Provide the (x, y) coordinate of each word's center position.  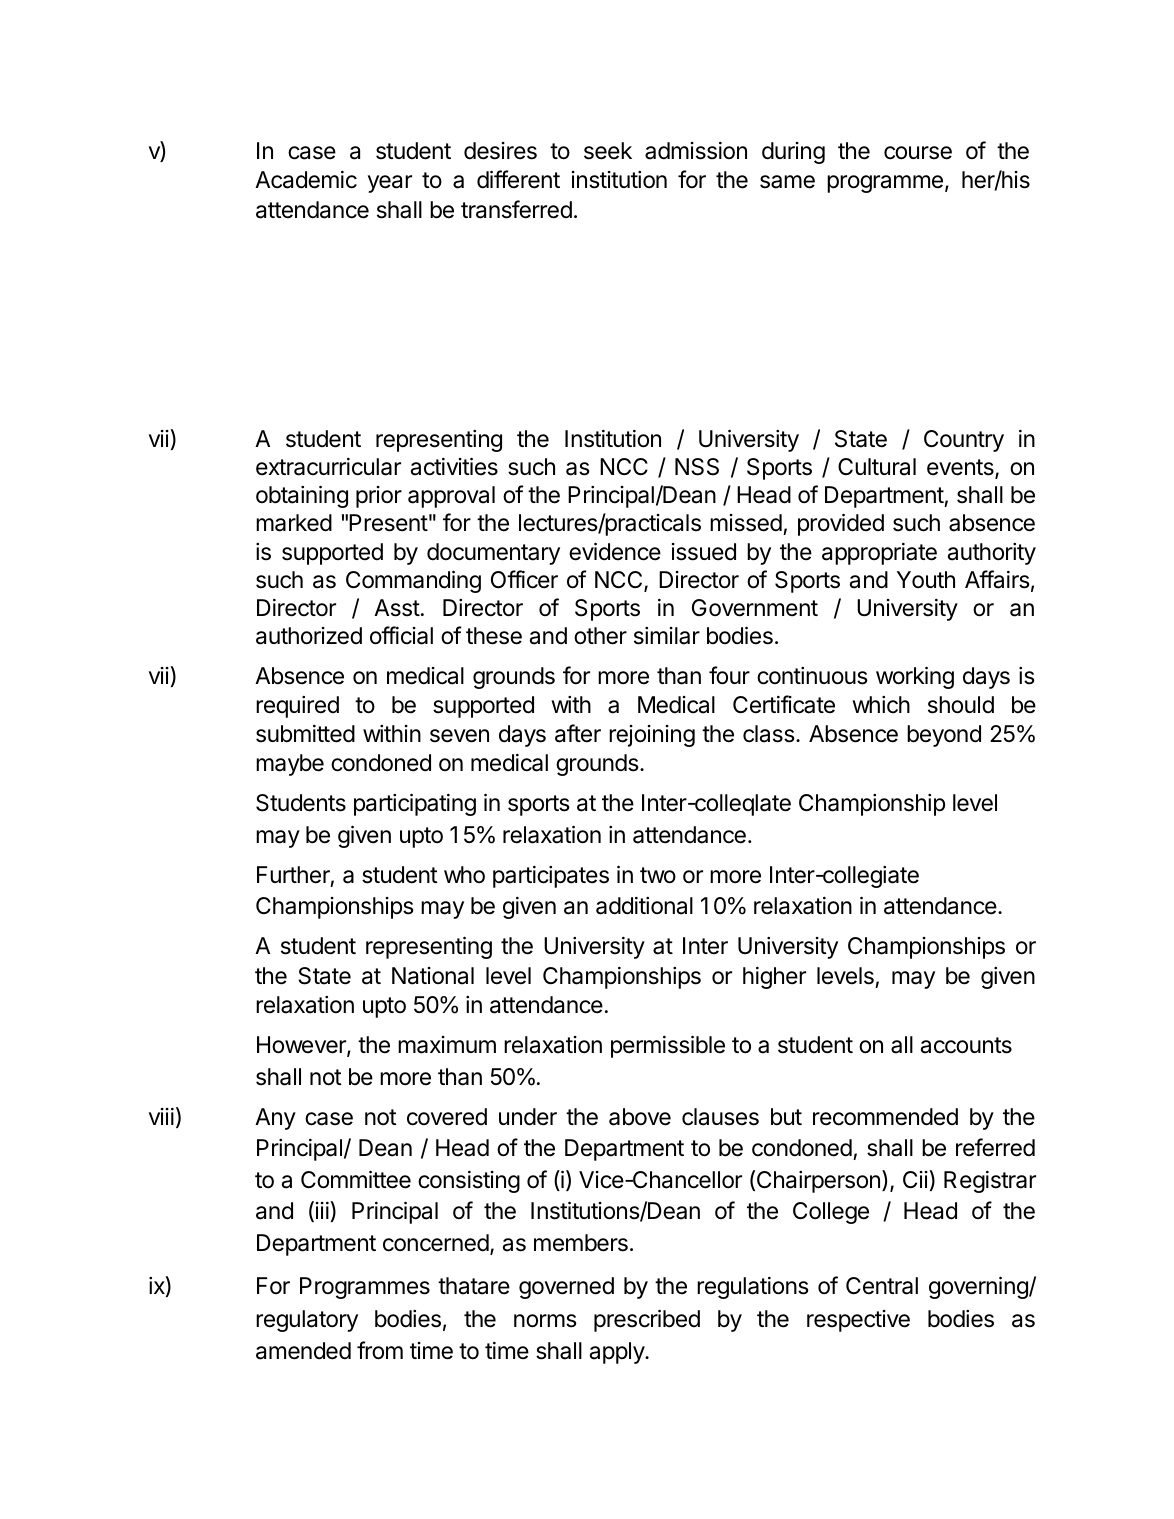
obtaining (302, 496)
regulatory (307, 1321)
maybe (290, 765)
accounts (966, 1045)
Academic (306, 180)
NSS (697, 467)
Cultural (877, 467)
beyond (944, 736)
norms (545, 1321)
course (918, 153)
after (578, 733)
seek (608, 151)
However (302, 1046)
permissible (668, 1046)
